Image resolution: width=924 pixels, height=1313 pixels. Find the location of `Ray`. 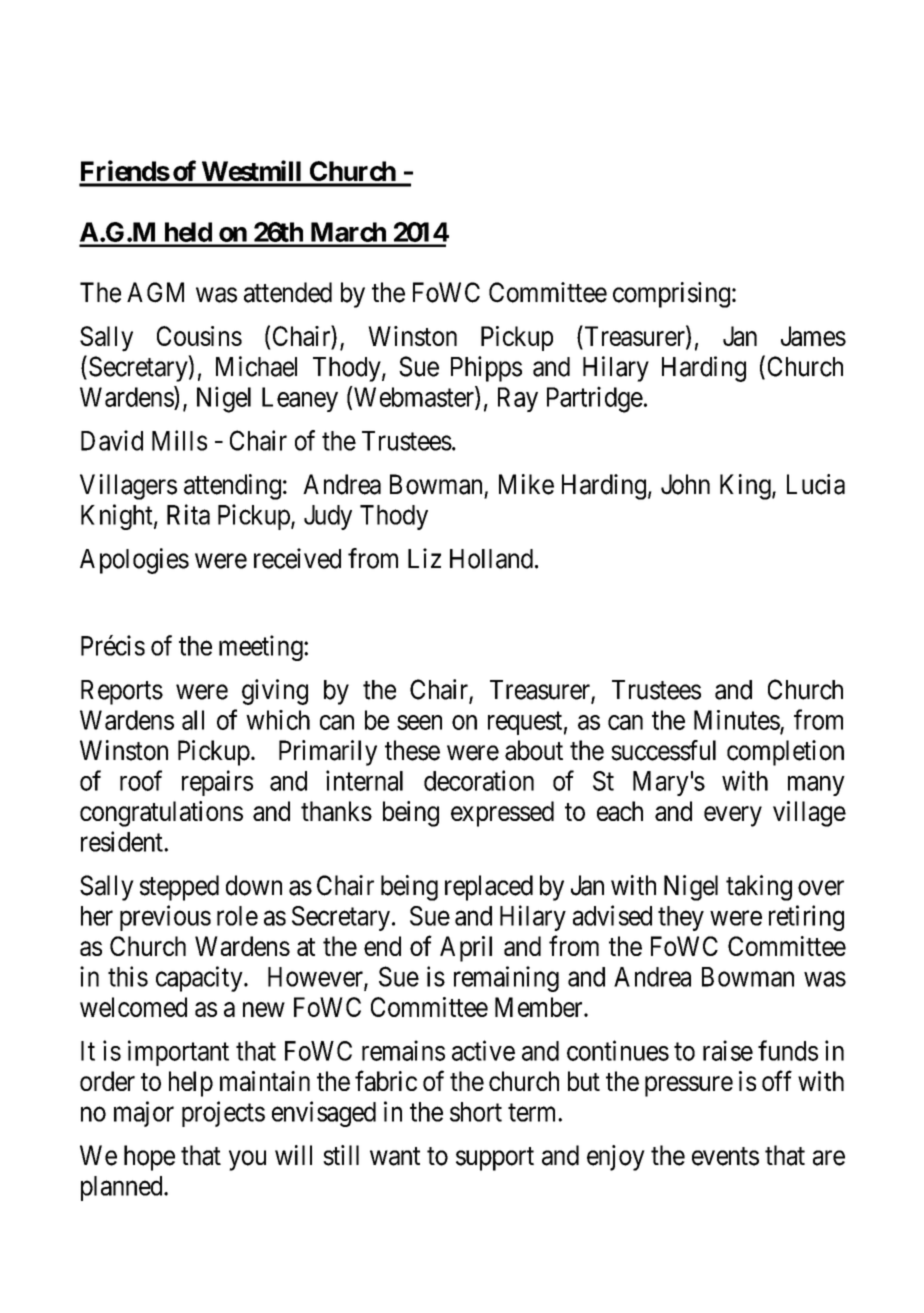

Ray is located at coordinates (518, 399).
